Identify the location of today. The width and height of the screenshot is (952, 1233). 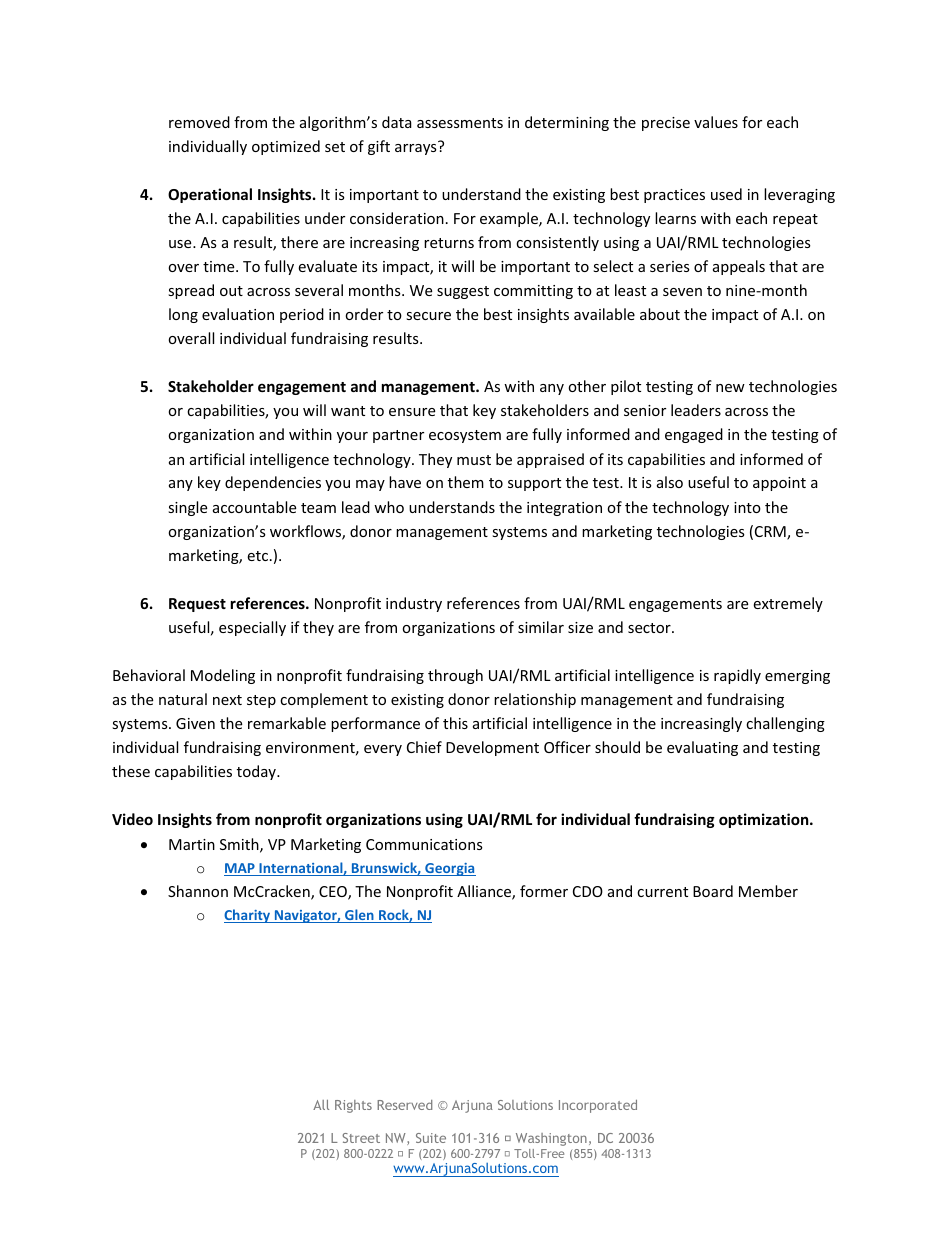
(257, 772).
